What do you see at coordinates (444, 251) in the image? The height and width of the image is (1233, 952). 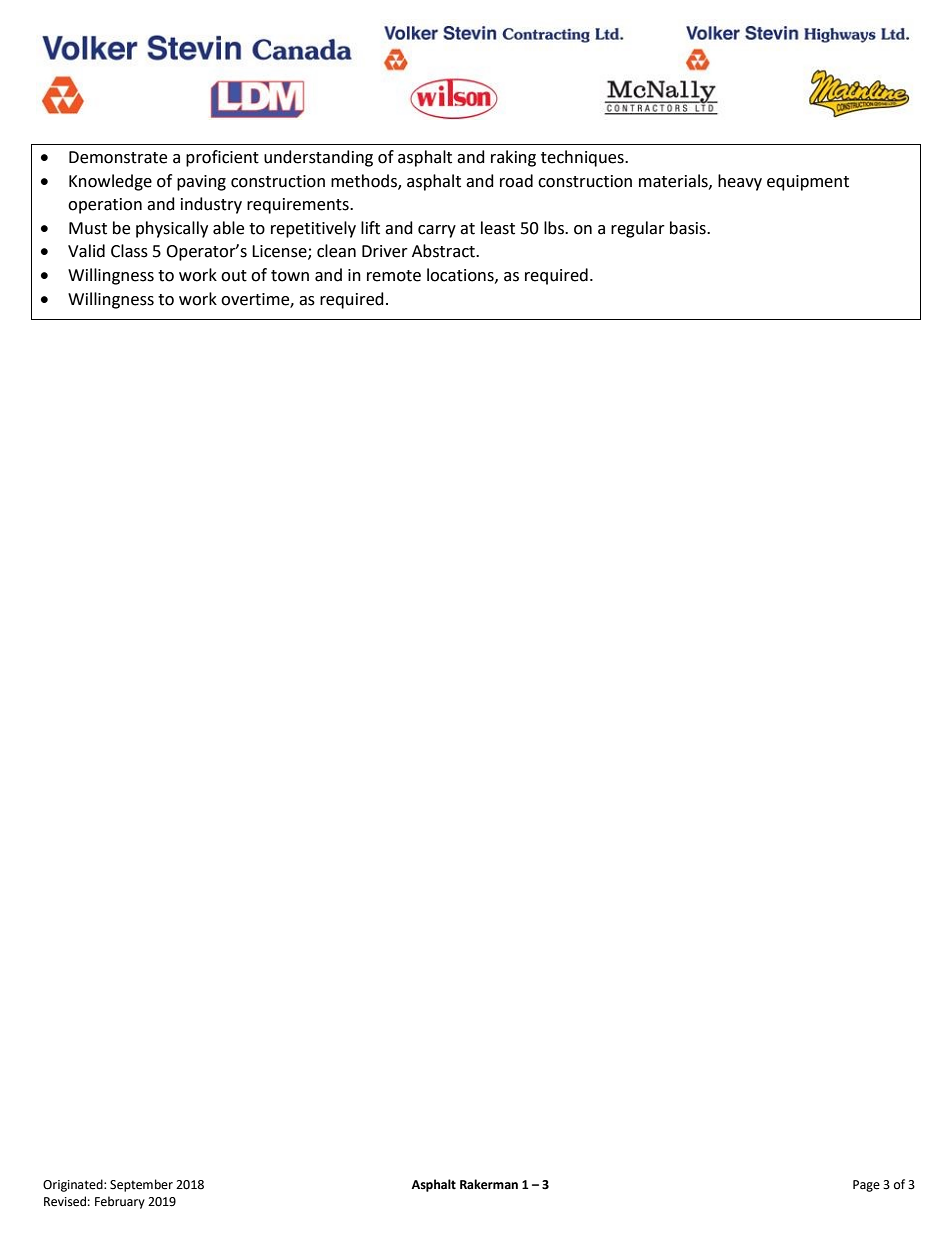 I see `Abstract` at bounding box center [444, 251].
